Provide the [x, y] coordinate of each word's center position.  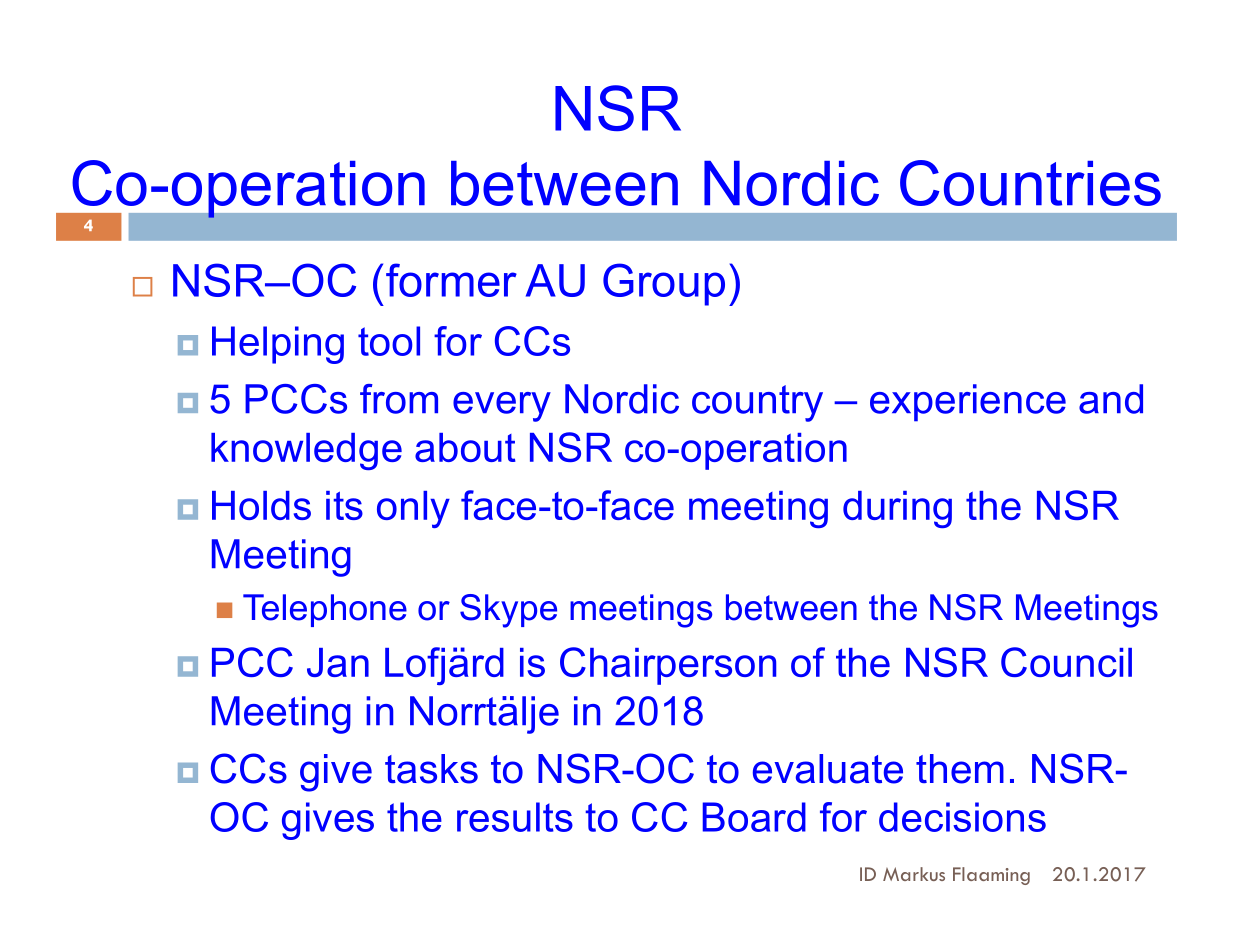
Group [664, 284]
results [515, 817]
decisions [962, 817]
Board [754, 817]
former [451, 280]
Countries [1030, 183]
